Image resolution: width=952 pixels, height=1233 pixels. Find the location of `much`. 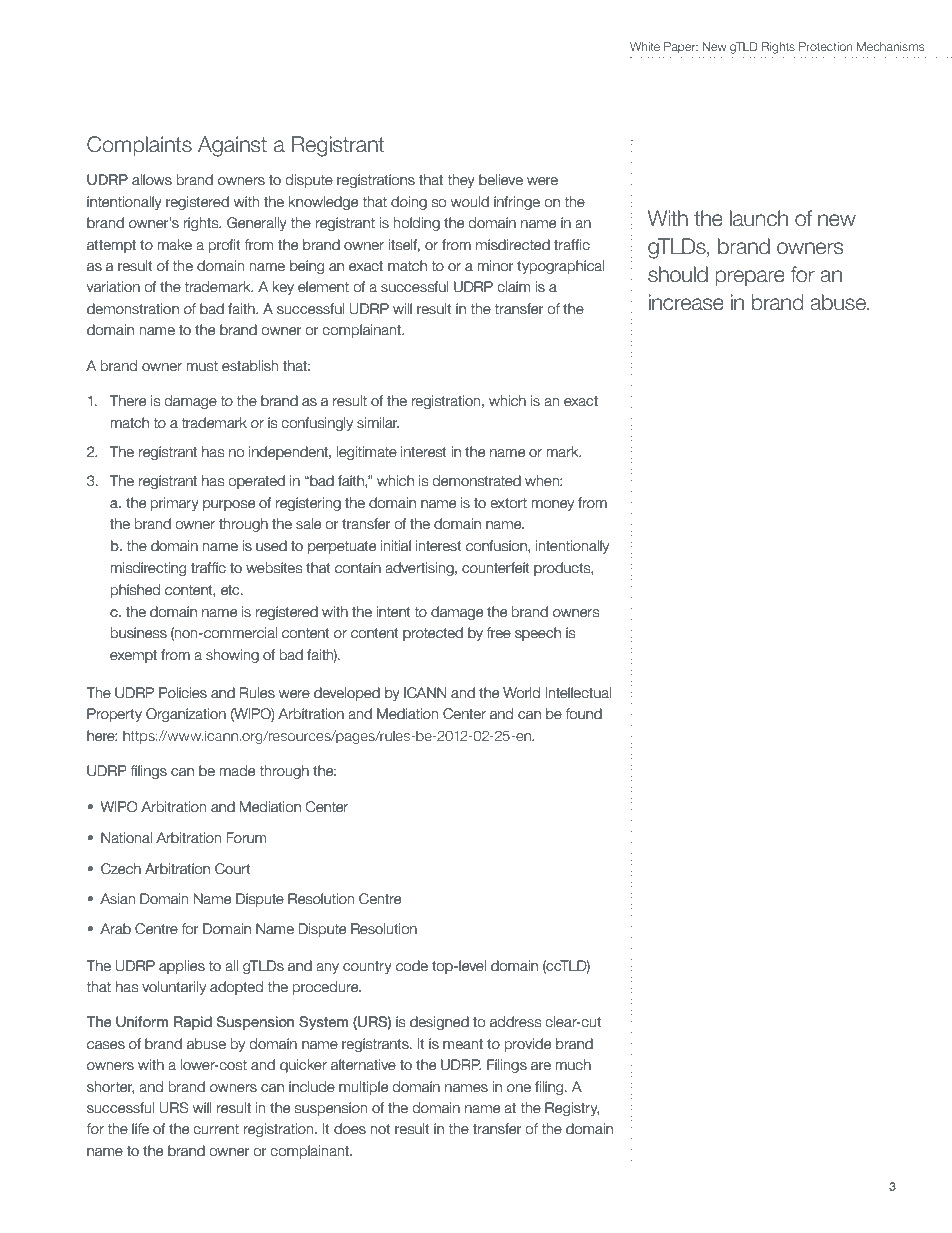

much is located at coordinates (573, 1065).
